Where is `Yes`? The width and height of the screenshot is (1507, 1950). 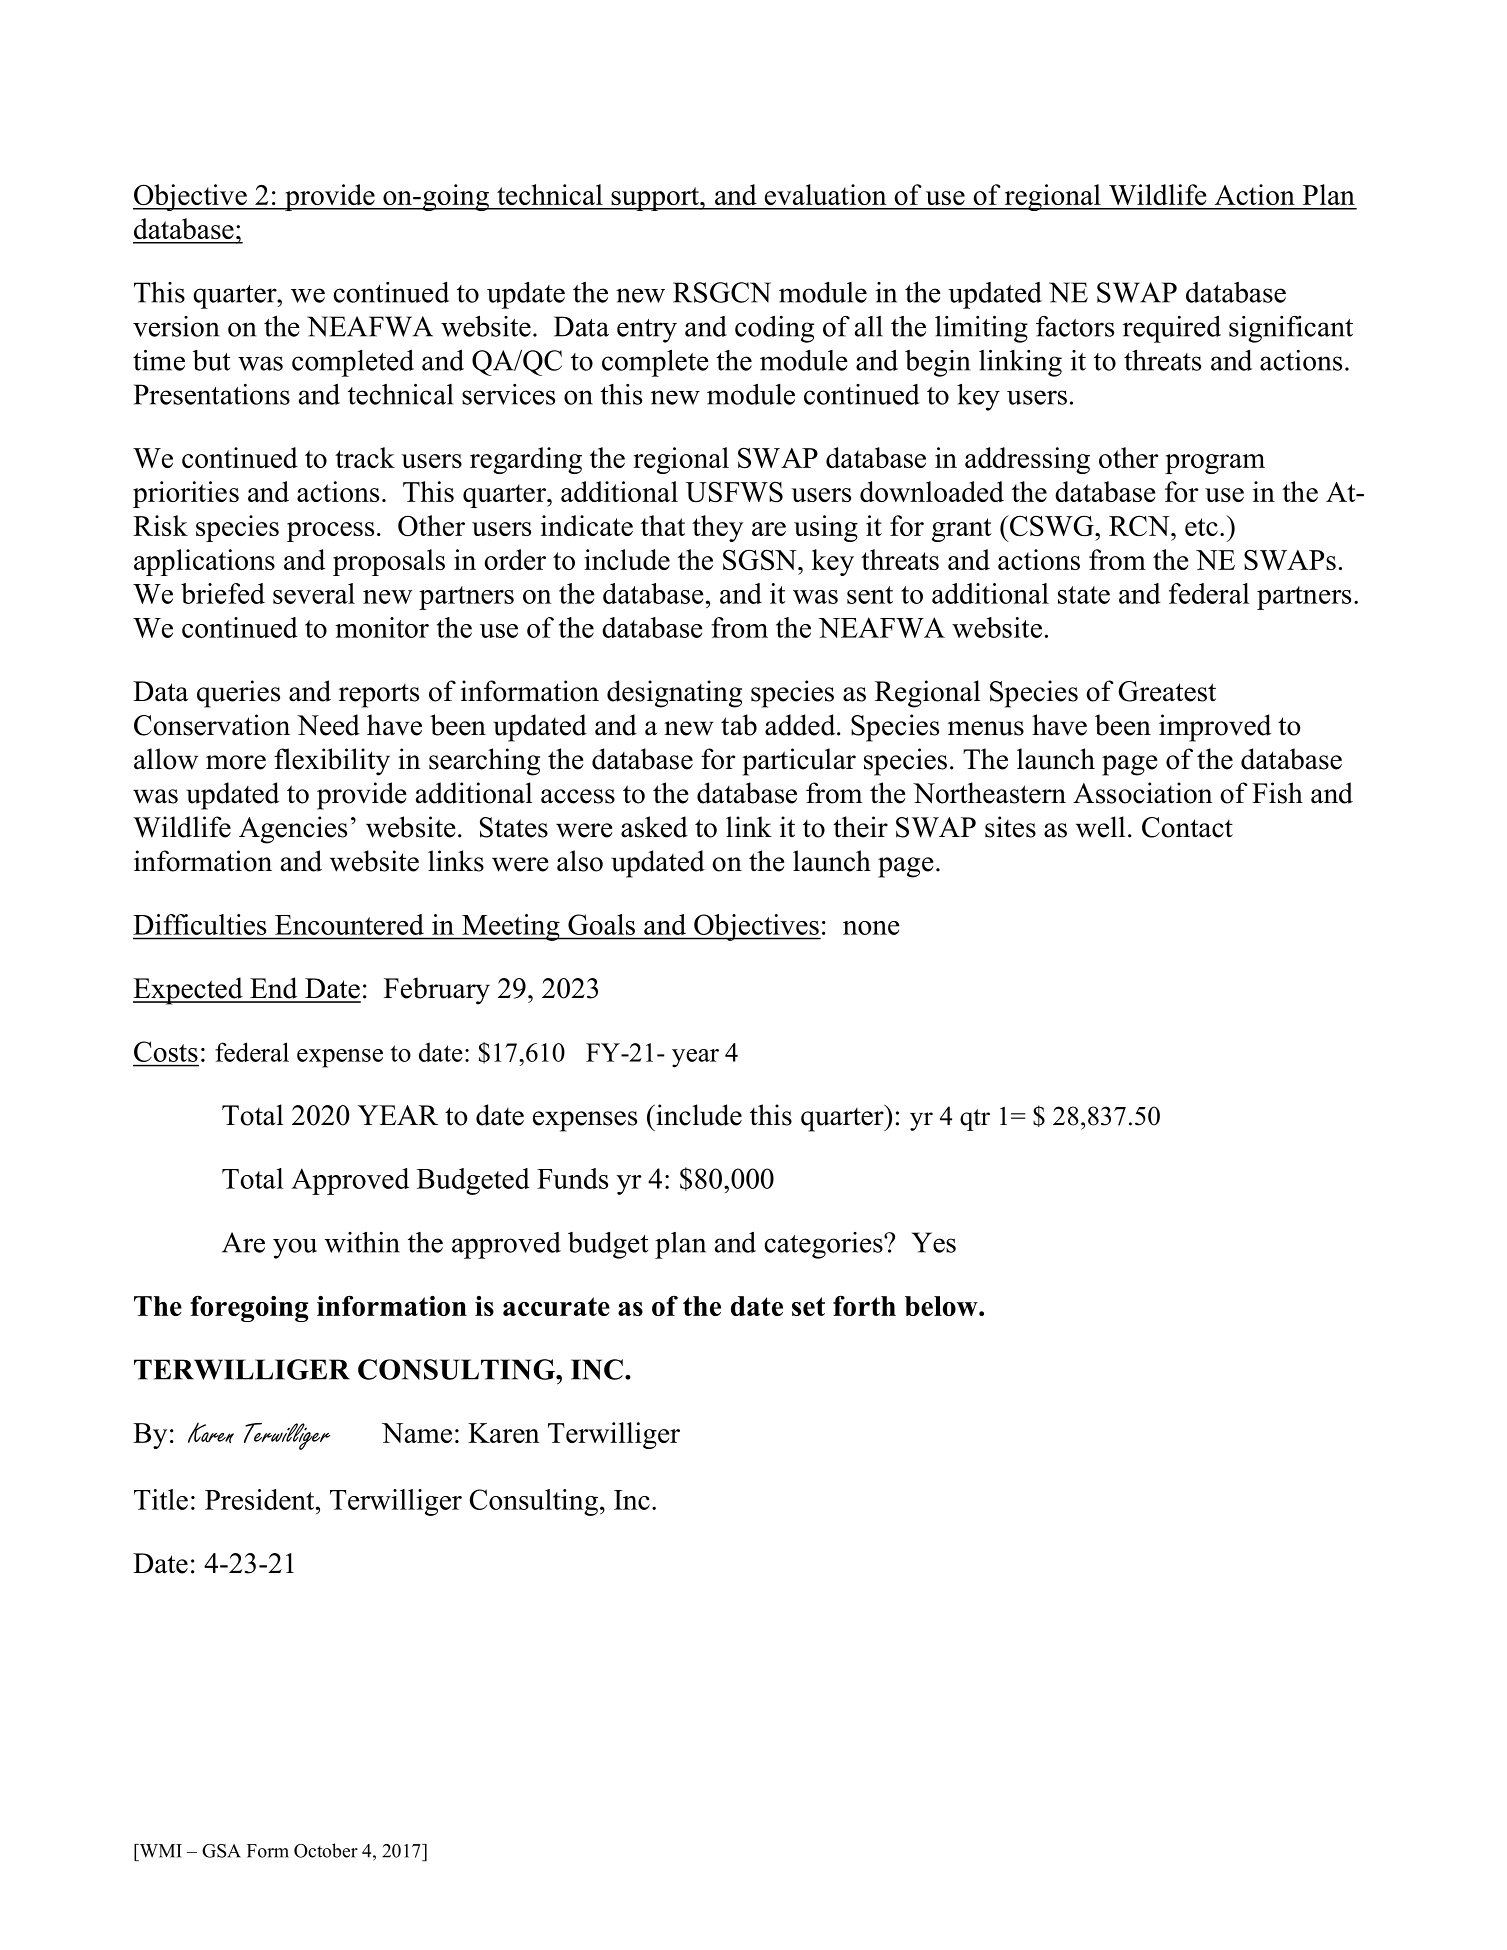 Yes is located at coordinates (934, 1242).
